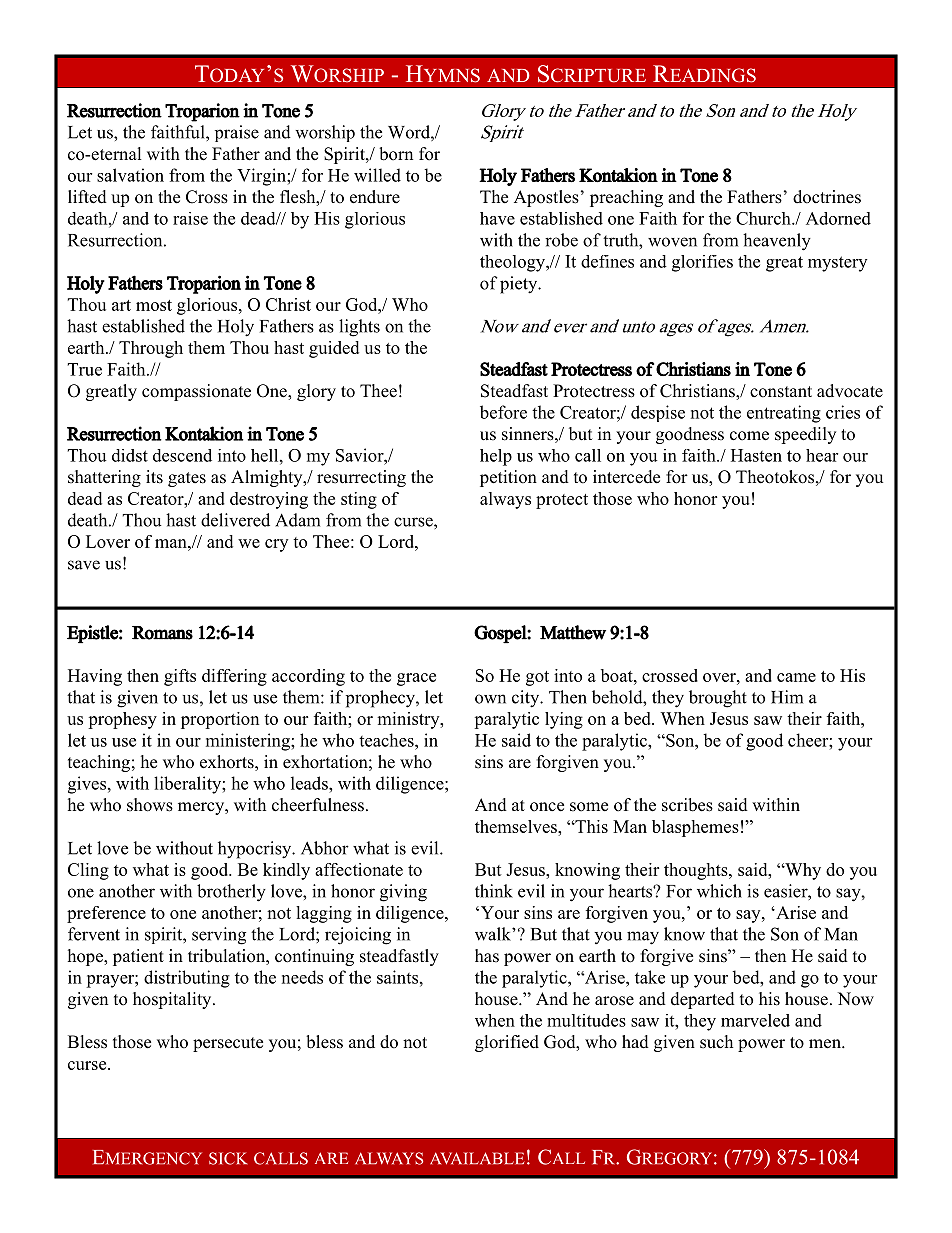 The height and width of the image is (1233, 952). I want to click on grace, so click(416, 679).
